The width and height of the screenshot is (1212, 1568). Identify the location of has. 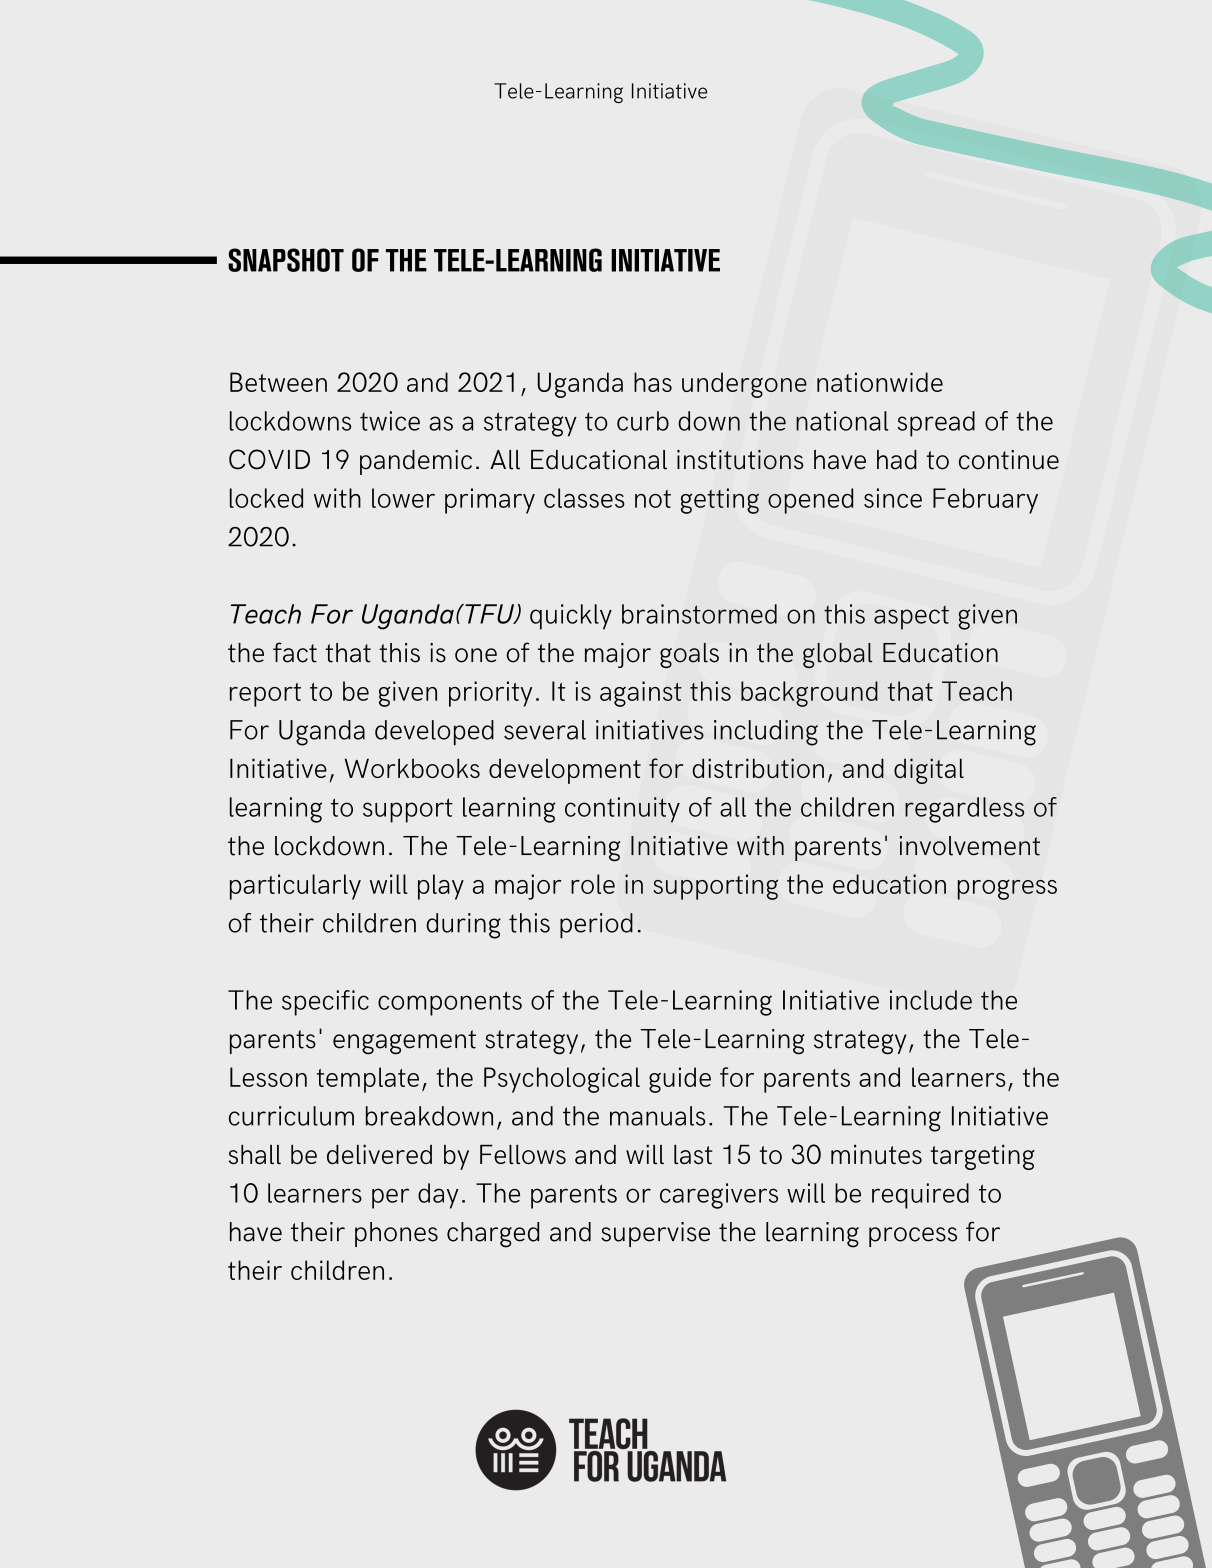
(653, 382).
